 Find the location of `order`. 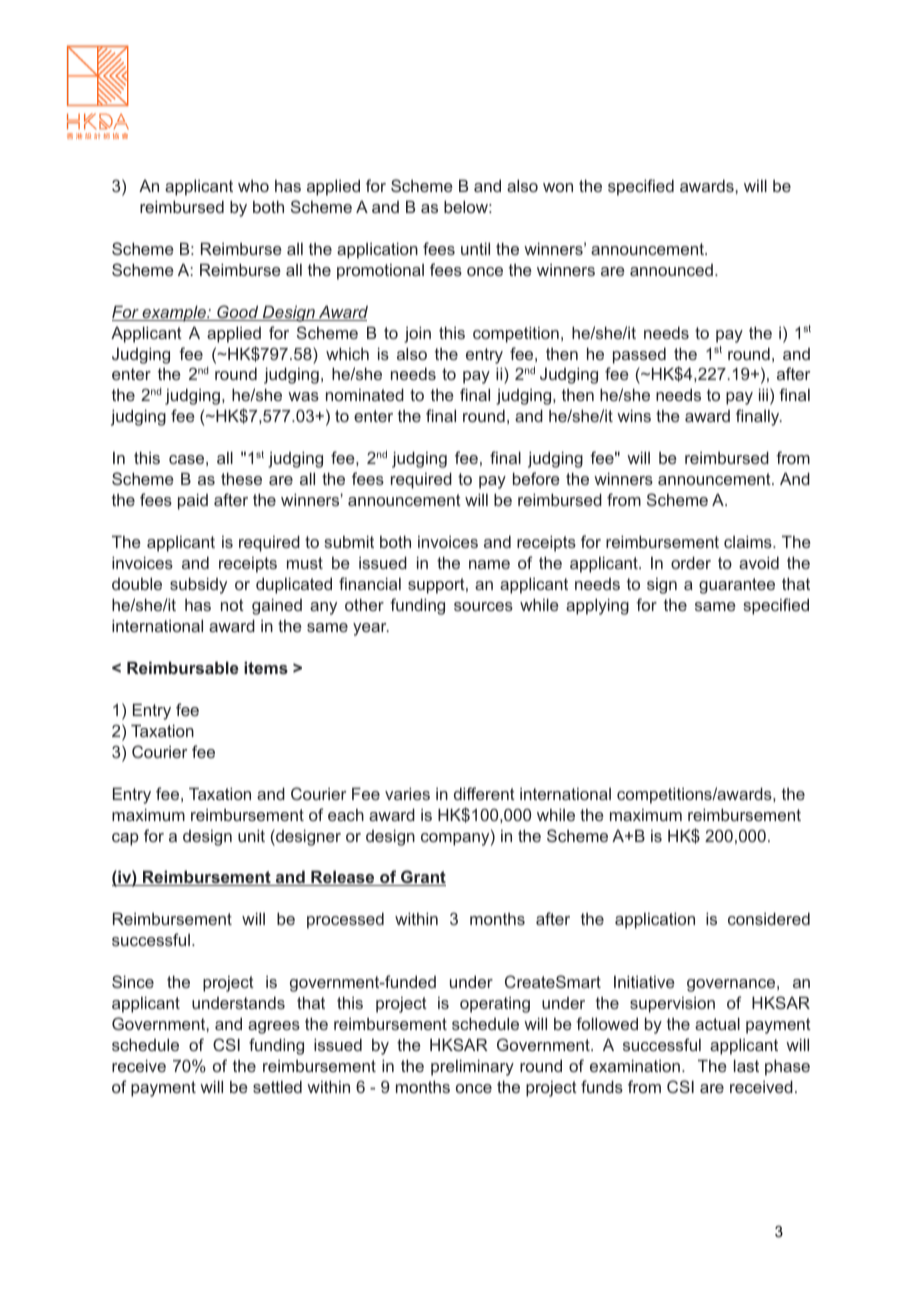

order is located at coordinates (691, 562).
